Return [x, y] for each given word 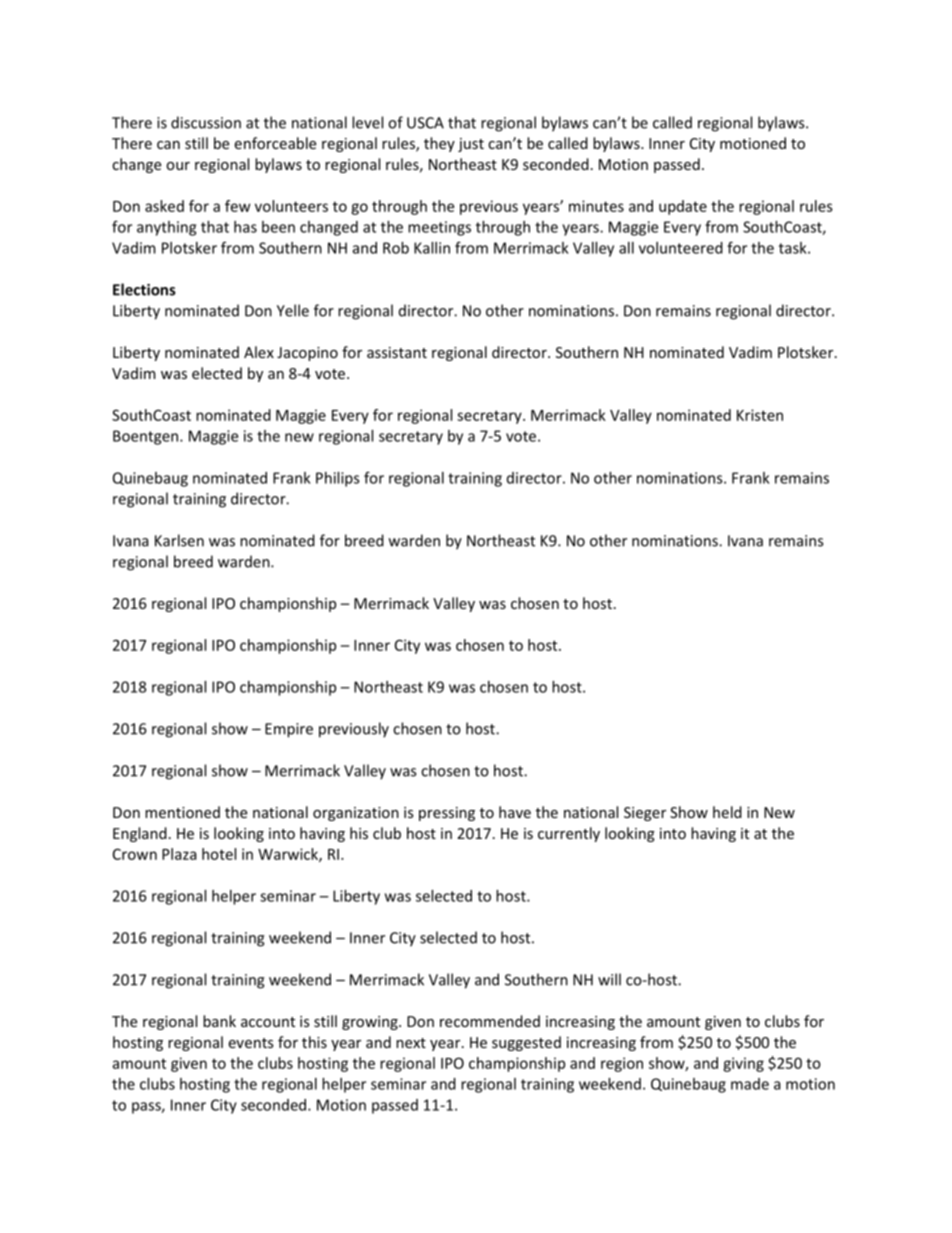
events [251, 1043]
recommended [490, 1021]
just [471, 145]
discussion [206, 122]
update [683, 207]
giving [743, 1064]
